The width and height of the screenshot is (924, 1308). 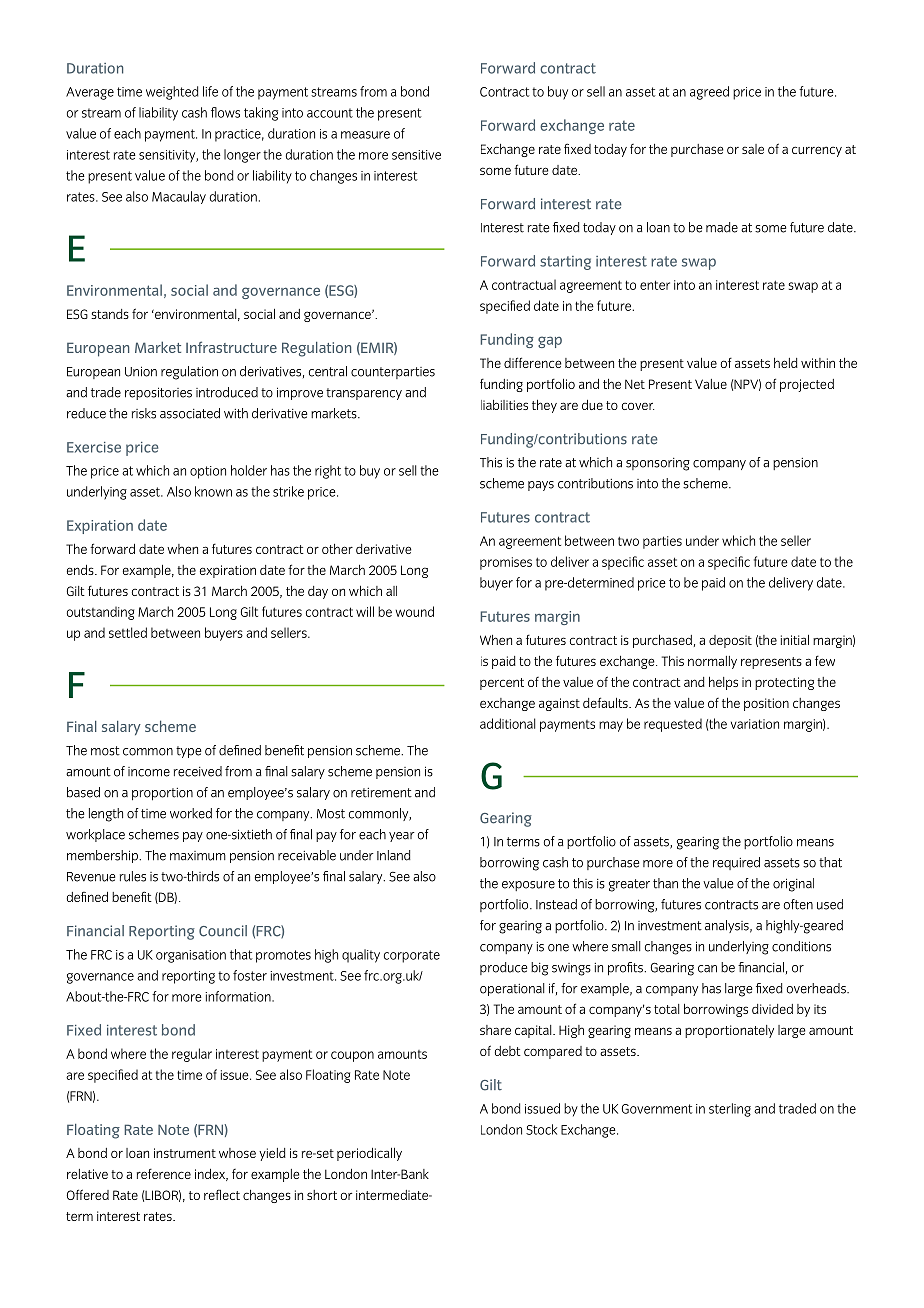 What do you see at coordinates (213, 491) in the screenshot?
I see `known` at bounding box center [213, 491].
